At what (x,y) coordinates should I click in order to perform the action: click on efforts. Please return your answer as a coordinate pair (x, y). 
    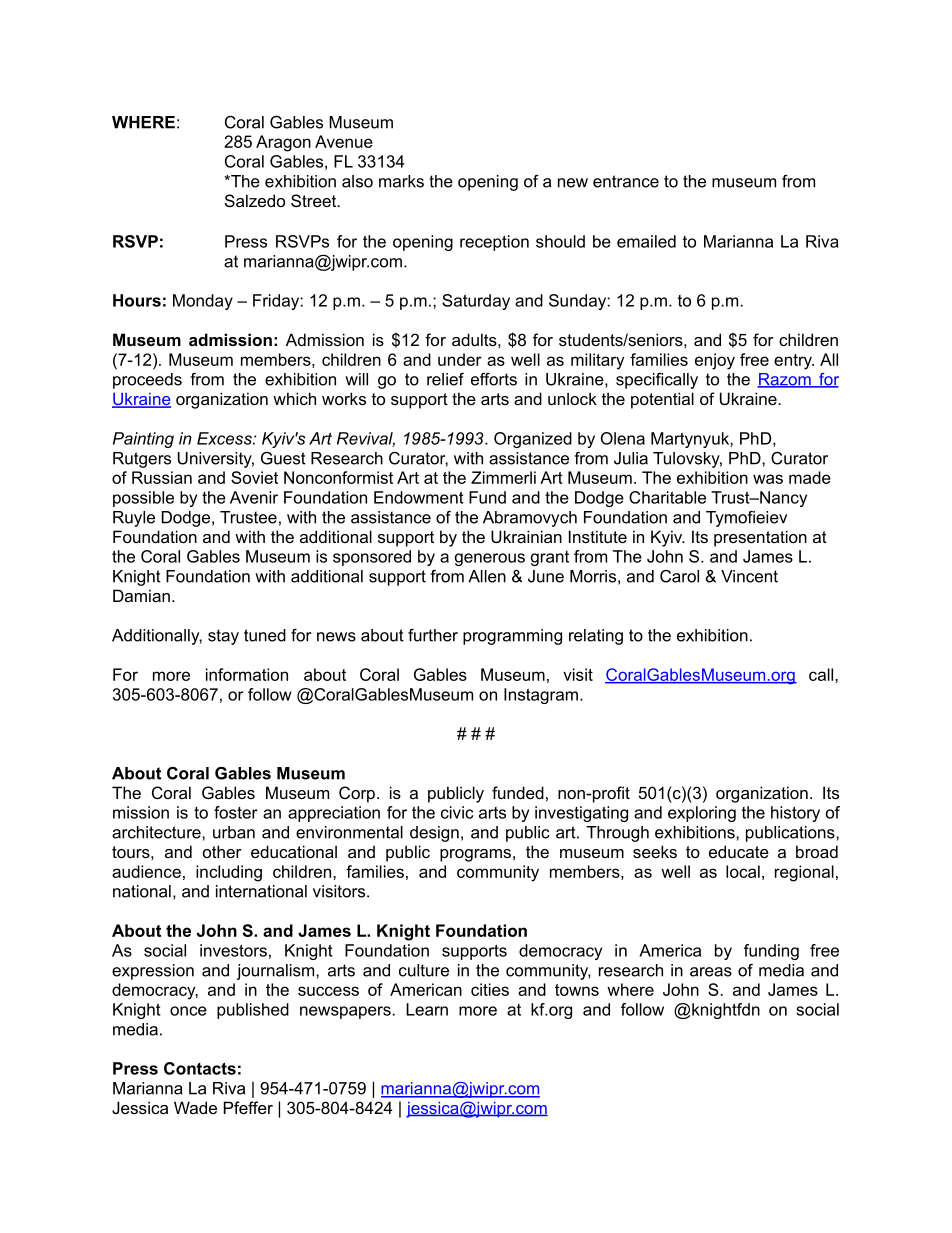
    Looking at the image, I should click on (494, 379).
